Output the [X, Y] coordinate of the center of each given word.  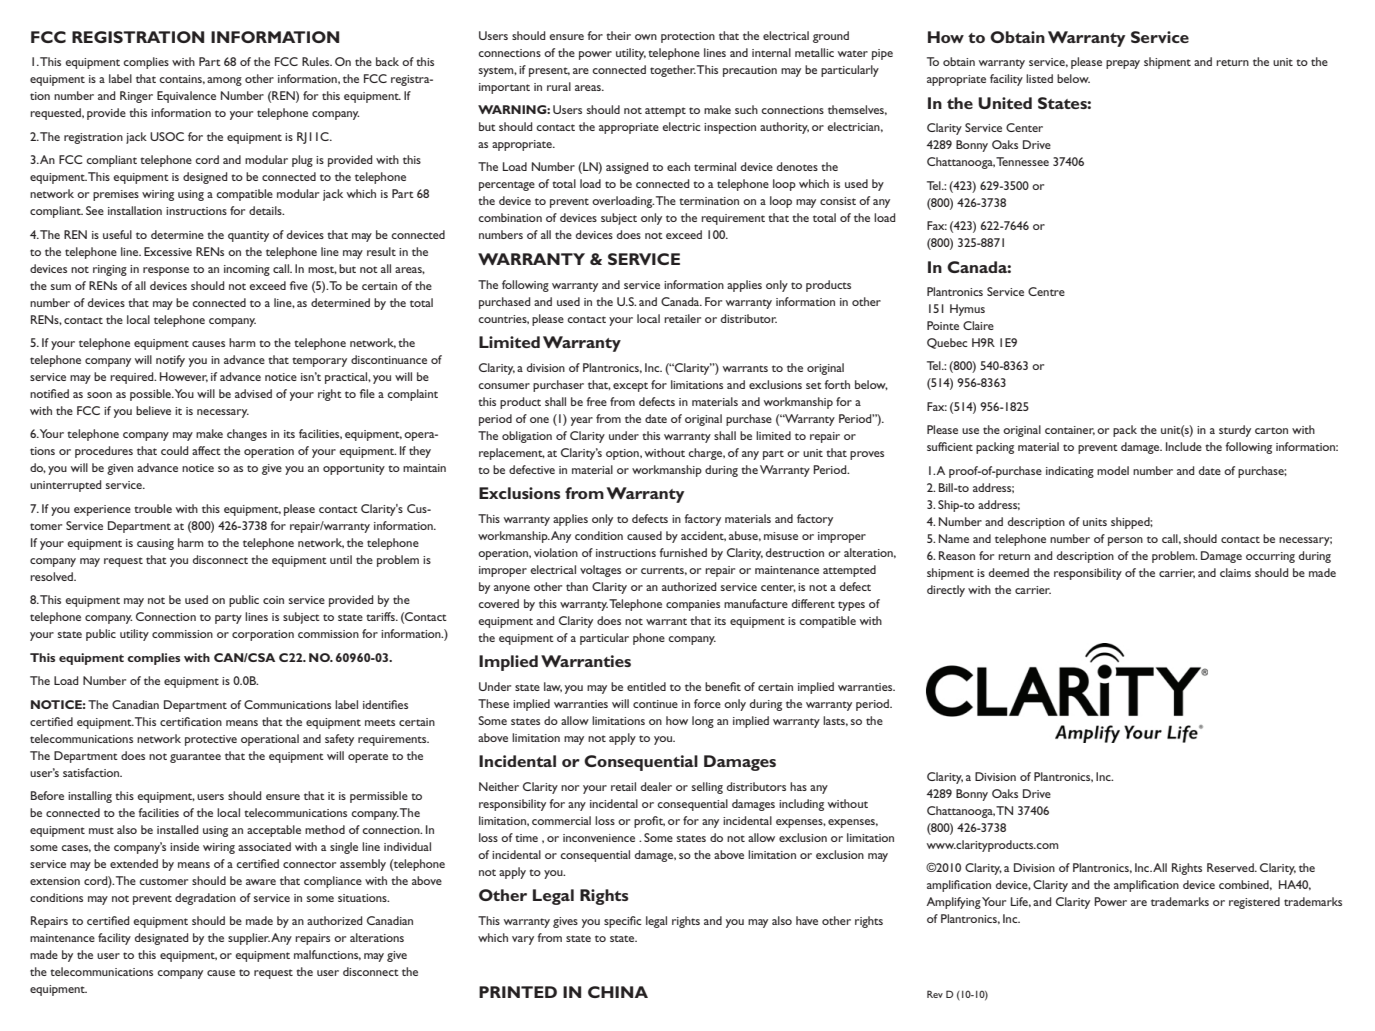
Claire [978, 325]
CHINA [618, 992]
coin [273, 600]
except [630, 387]
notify [170, 361]
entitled [646, 686]
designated [161, 939]
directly [946, 591]
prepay [1123, 64]
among [224, 81]
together [673, 71]
